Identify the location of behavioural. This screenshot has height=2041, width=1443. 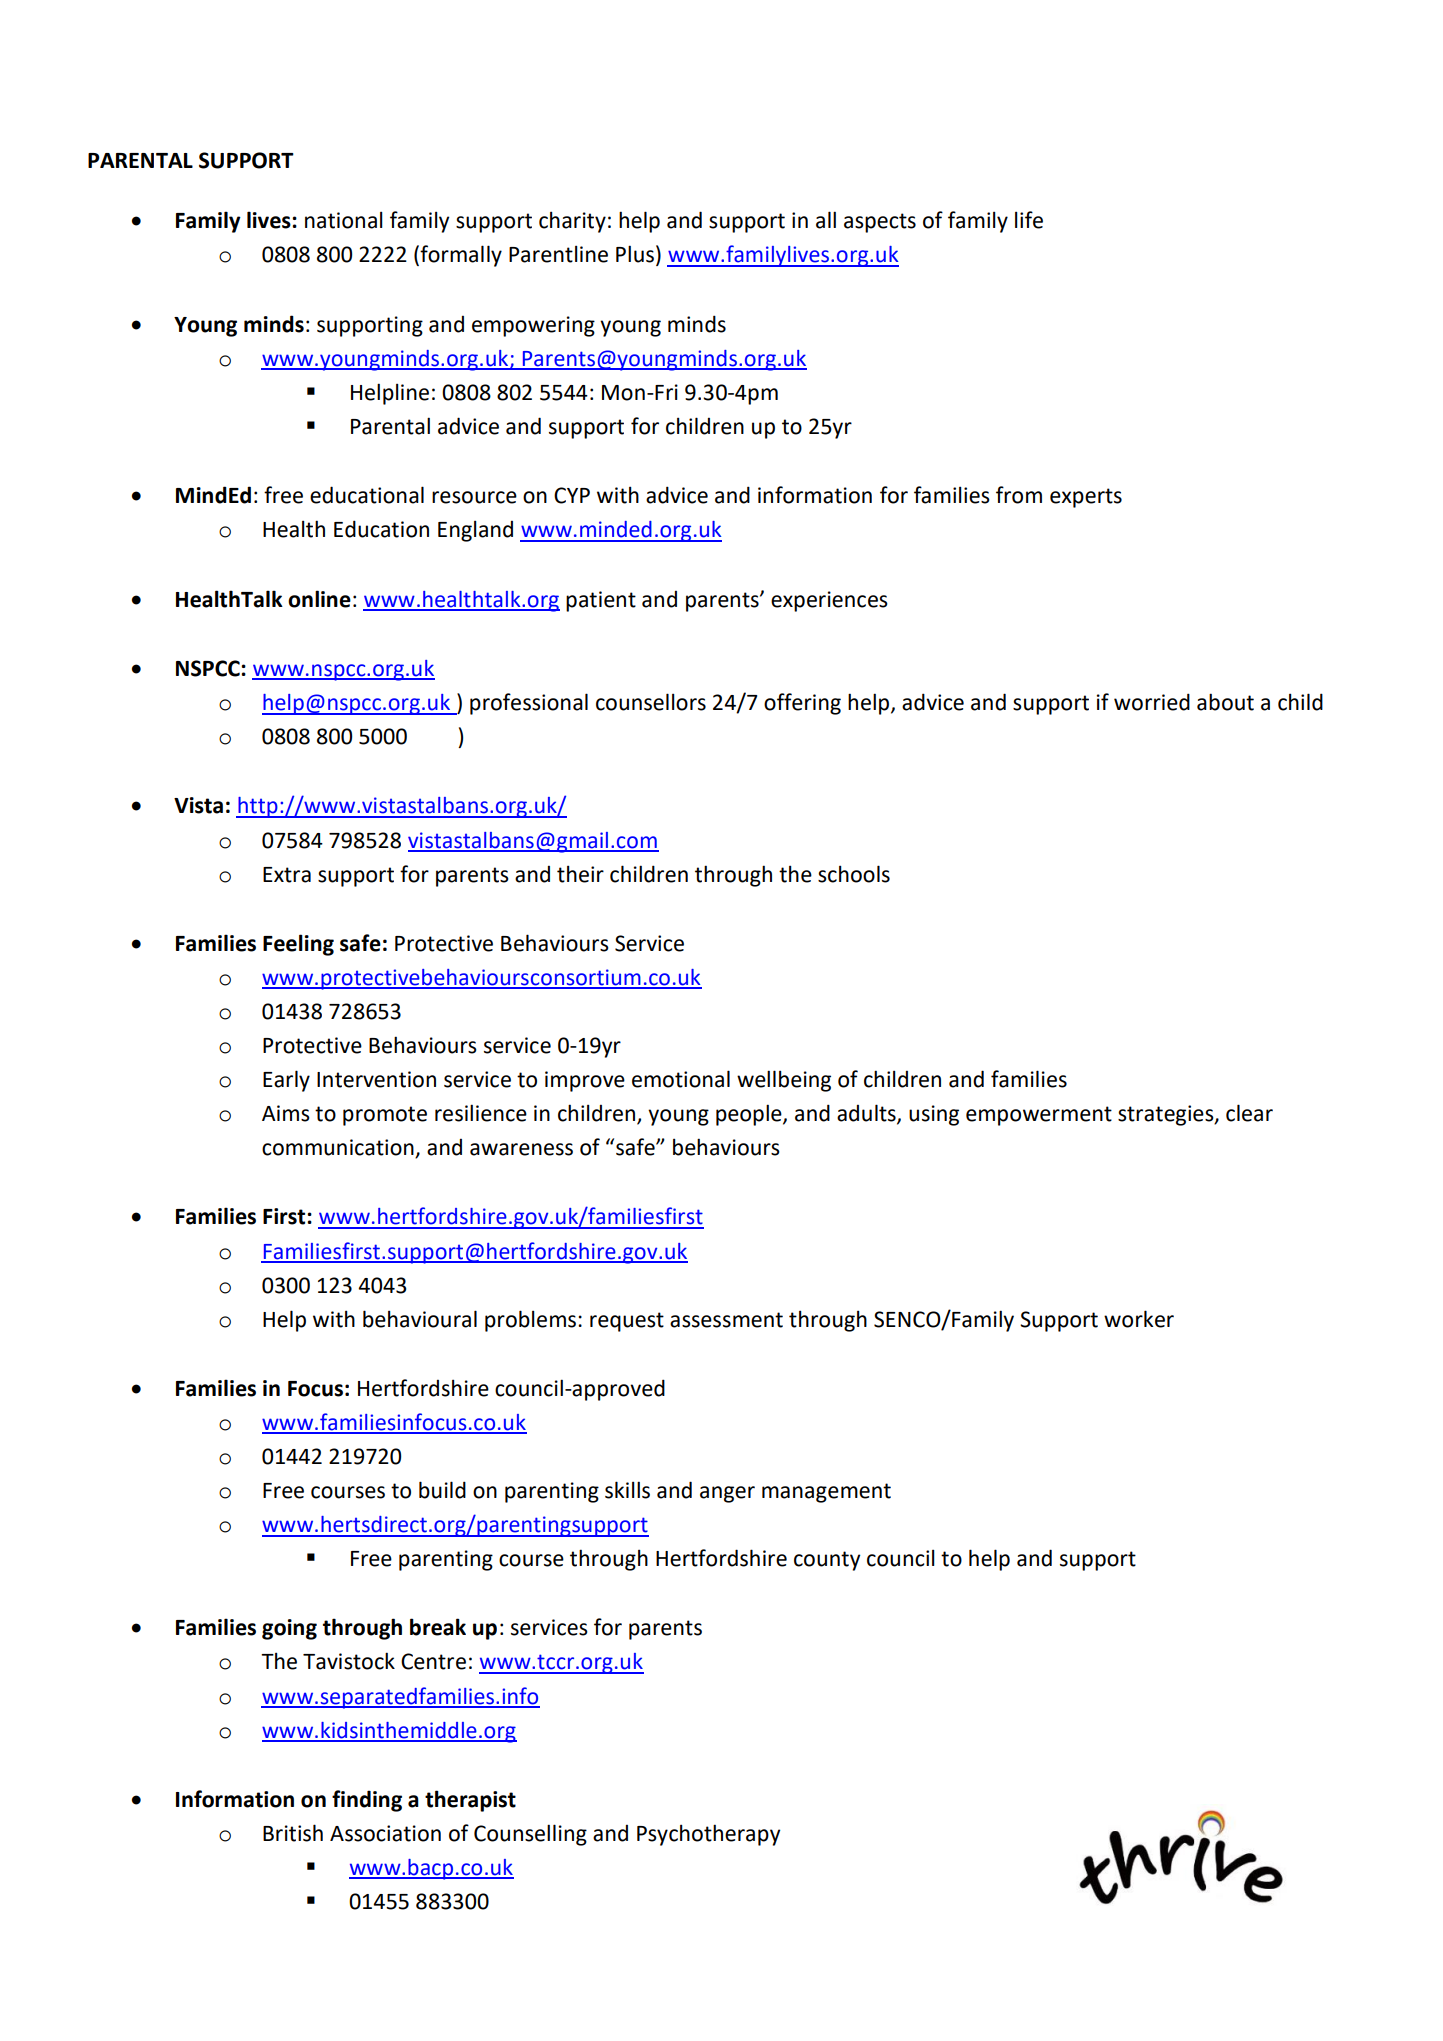
(420, 1319).
